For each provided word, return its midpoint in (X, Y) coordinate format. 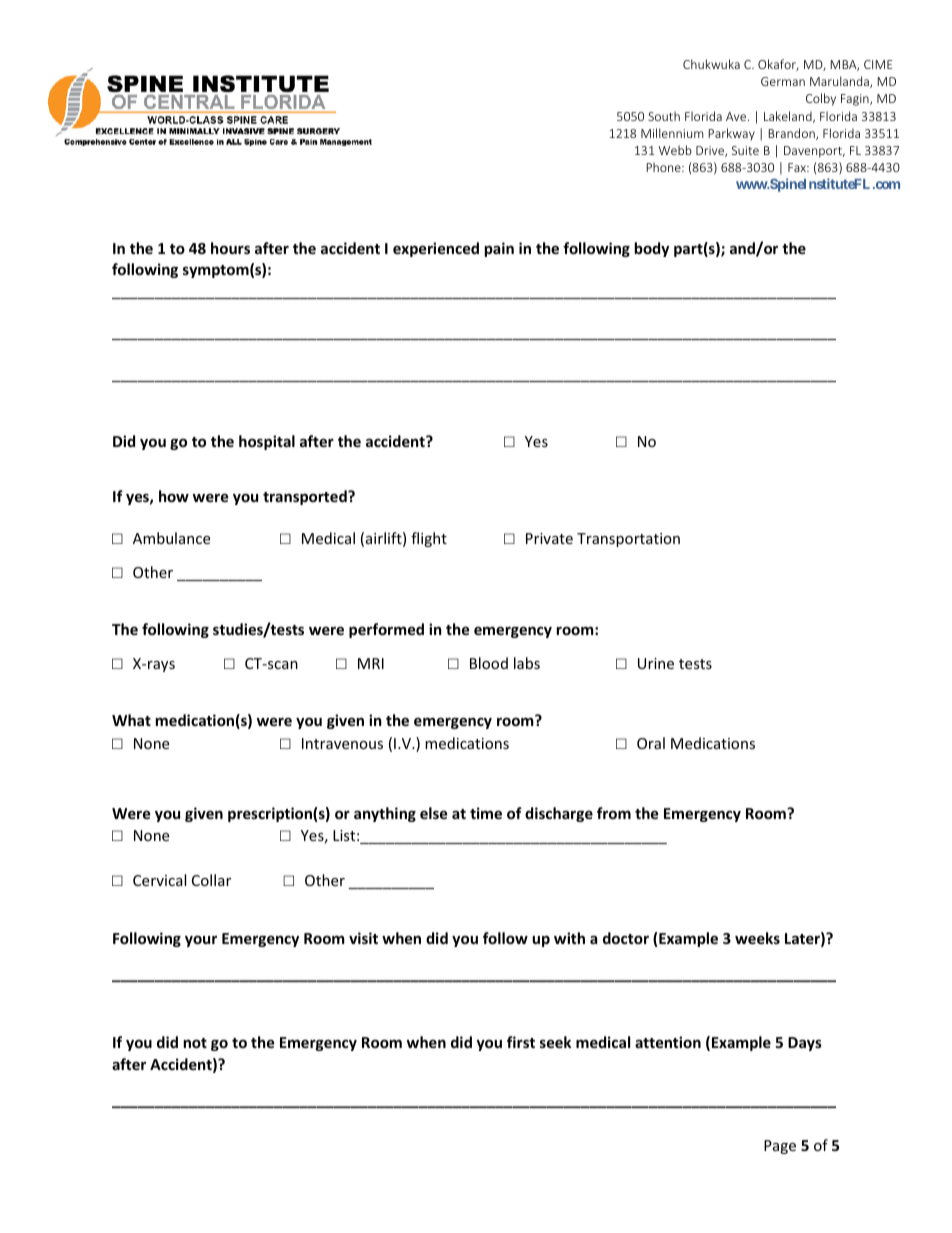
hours (230, 248)
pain (499, 249)
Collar (211, 880)
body (652, 249)
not (195, 1043)
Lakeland (789, 117)
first (521, 1042)
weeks (757, 938)
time (486, 813)
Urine (656, 663)
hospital (267, 442)
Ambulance (171, 538)
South (664, 116)
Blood (489, 663)
